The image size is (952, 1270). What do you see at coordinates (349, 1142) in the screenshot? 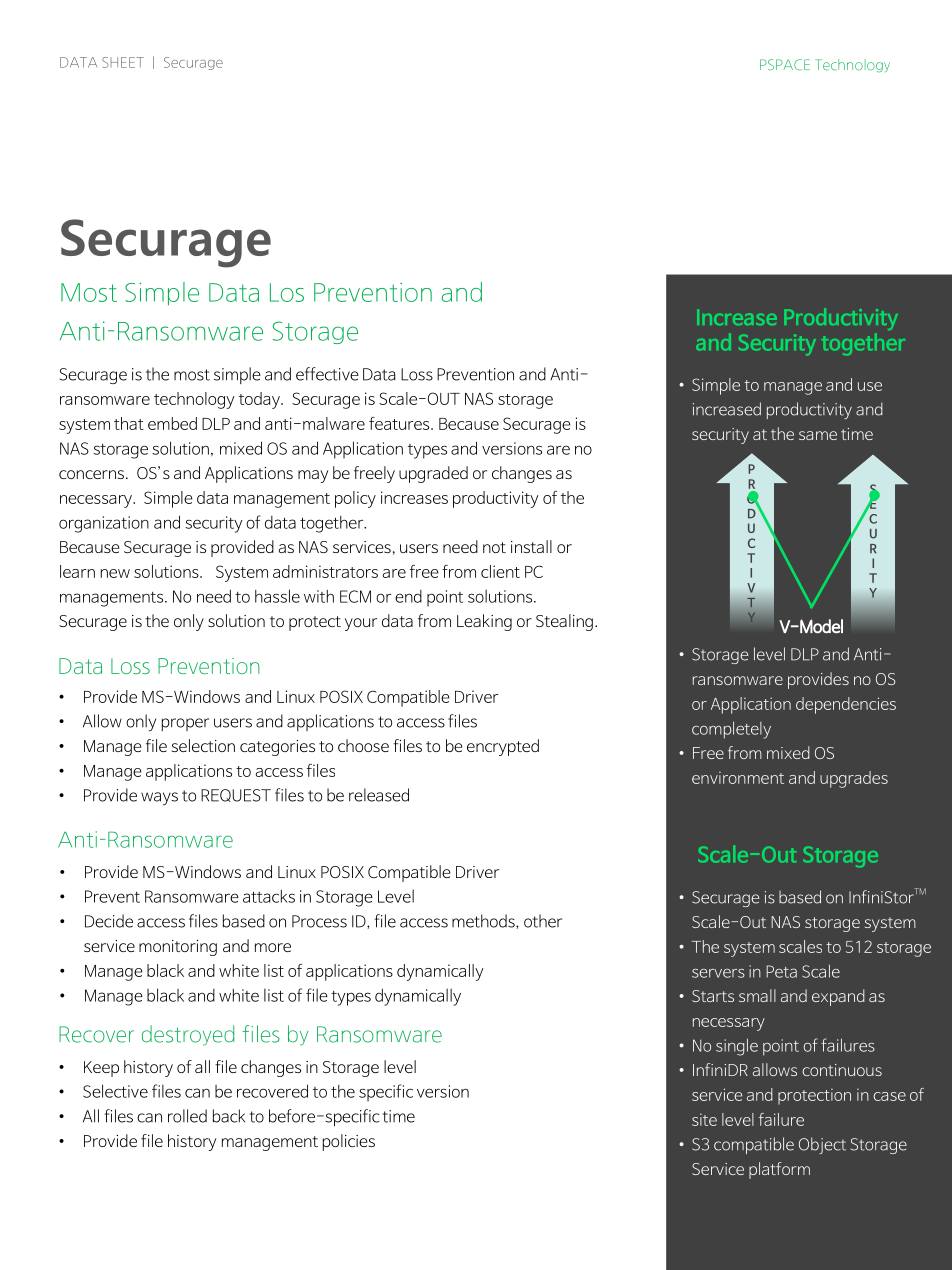
I see `policies` at bounding box center [349, 1142].
